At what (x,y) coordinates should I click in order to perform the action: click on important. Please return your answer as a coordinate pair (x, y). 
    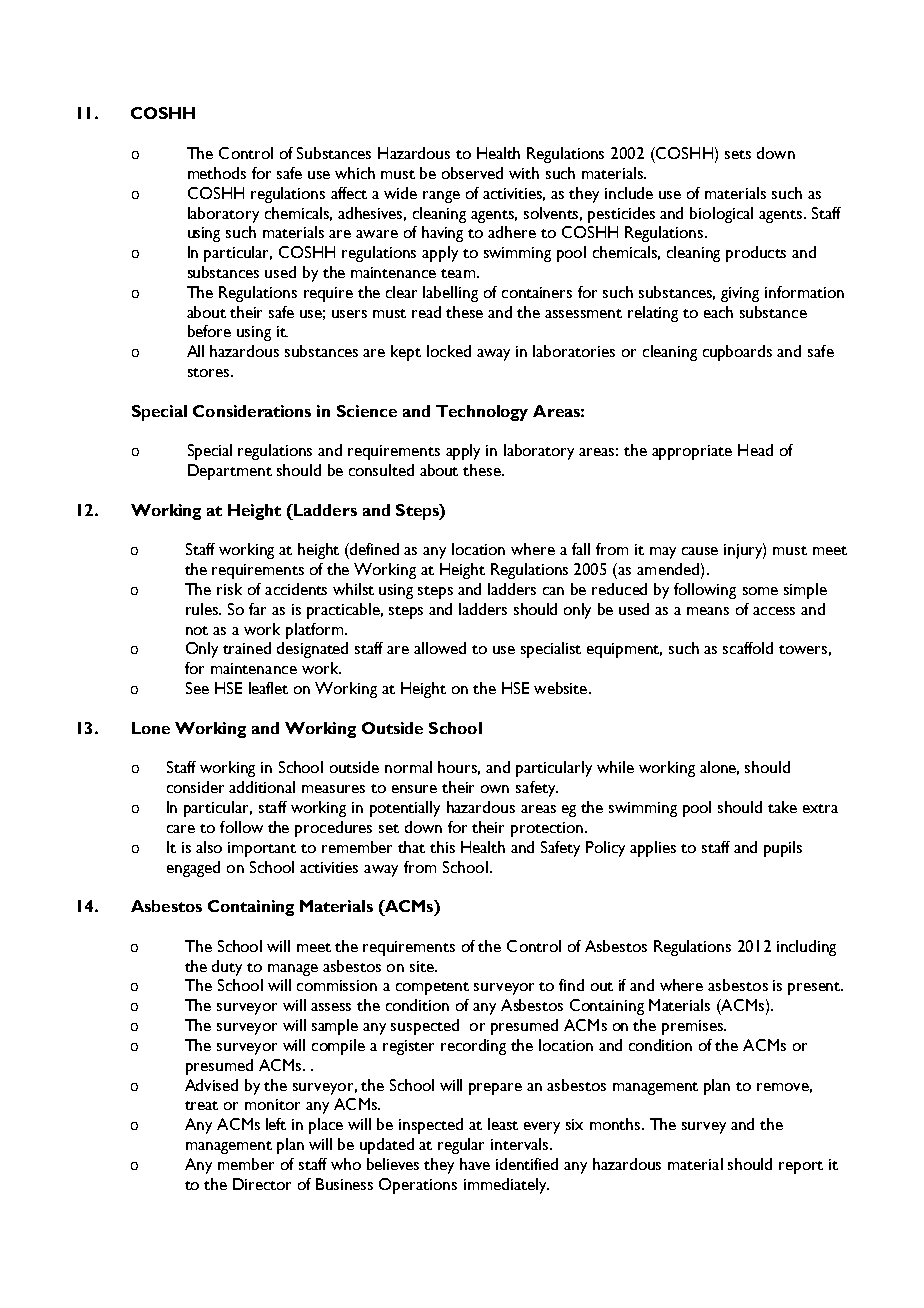
    Looking at the image, I should click on (262, 849).
